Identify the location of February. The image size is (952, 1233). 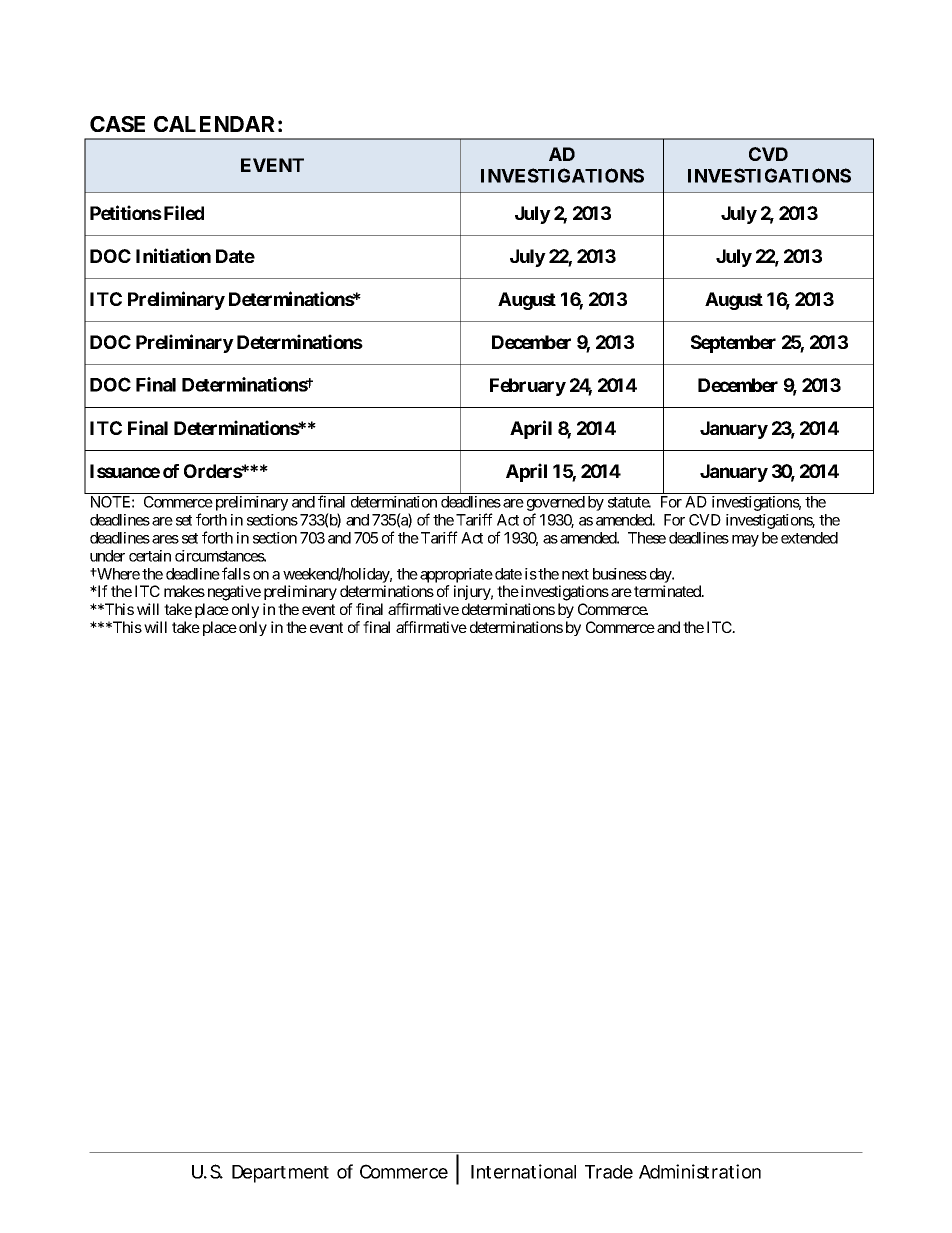
(528, 387).
